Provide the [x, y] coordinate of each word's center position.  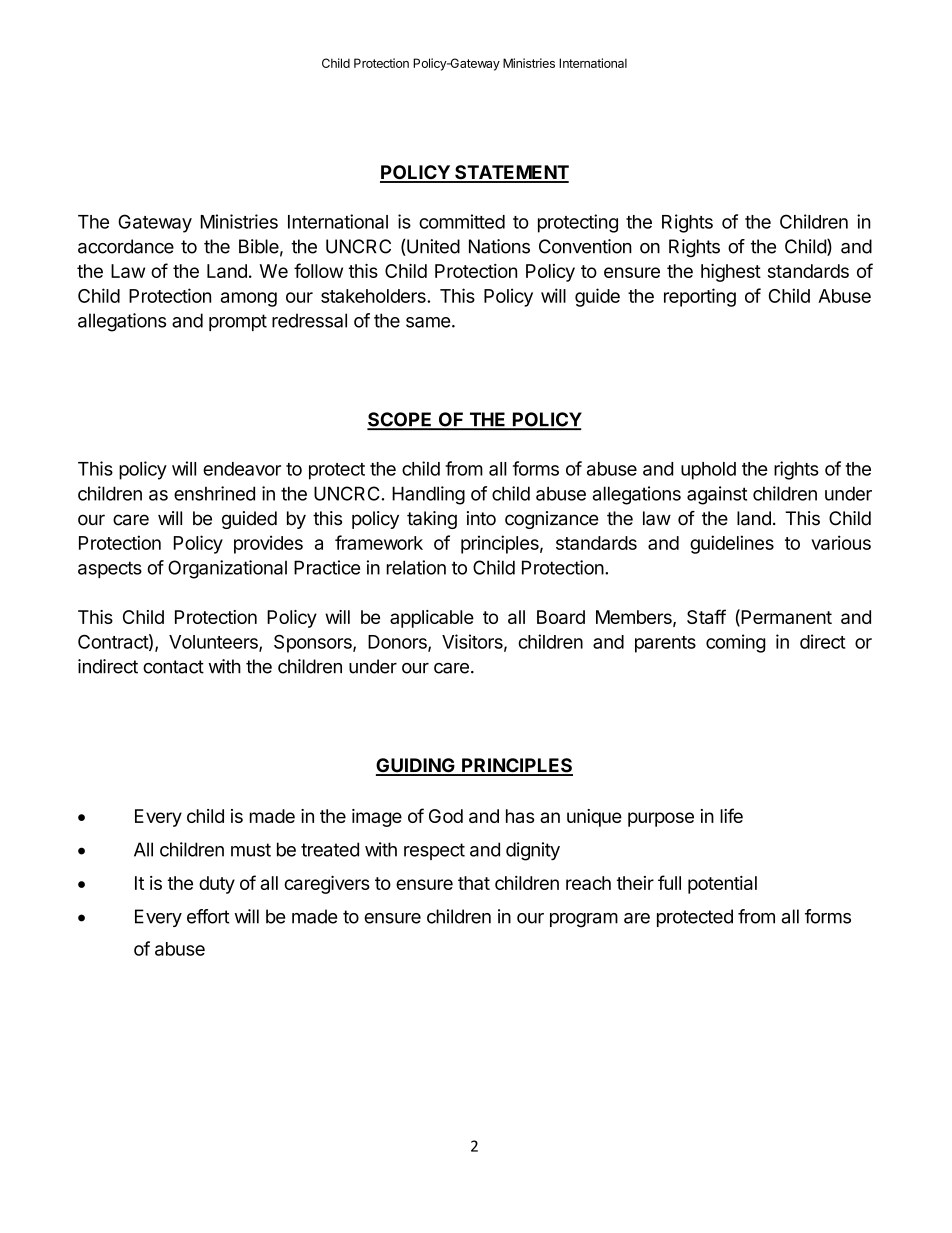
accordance [126, 246]
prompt [238, 322]
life [731, 815]
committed [462, 221]
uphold [708, 471]
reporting [700, 297]
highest [731, 273]
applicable [432, 619]
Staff [706, 616]
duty [217, 885]
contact [173, 667]
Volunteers [214, 643]
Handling [428, 495]
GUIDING [416, 766]
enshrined [214, 493]
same [428, 322]
